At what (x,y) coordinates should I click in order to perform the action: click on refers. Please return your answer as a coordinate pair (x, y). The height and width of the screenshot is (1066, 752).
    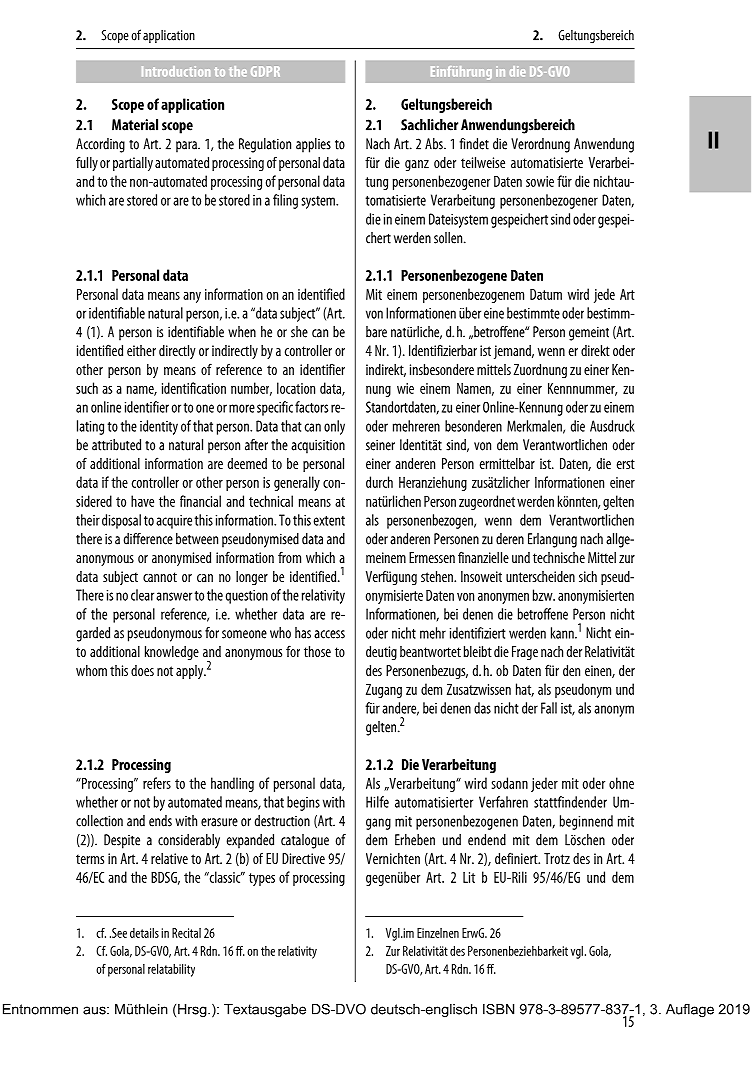
    Looking at the image, I should click on (157, 783).
